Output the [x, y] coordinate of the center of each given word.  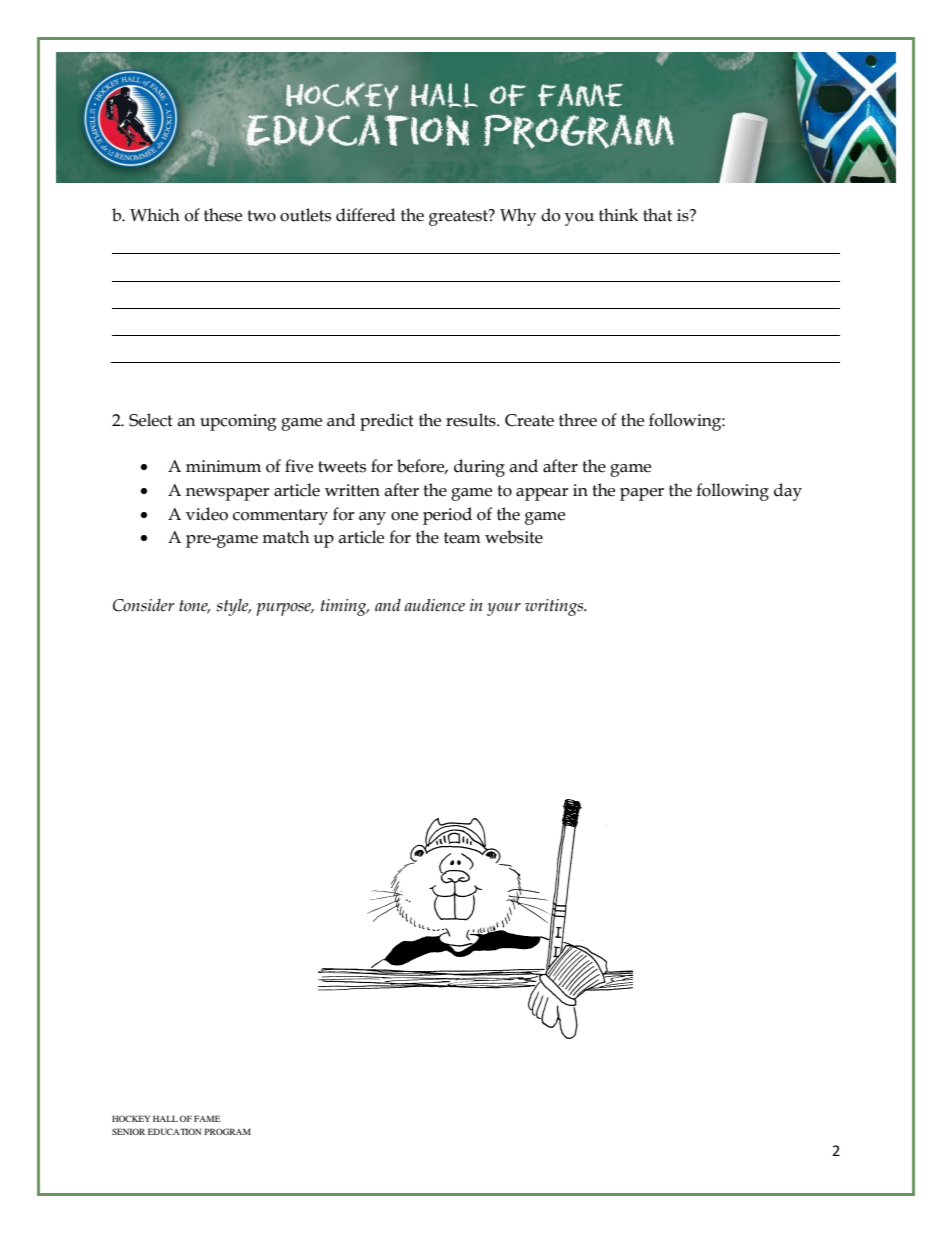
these [223, 215]
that [657, 215]
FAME [207, 1118]
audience [435, 605]
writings [555, 607]
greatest [459, 217]
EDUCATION [174, 1131]
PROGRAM [228, 1131]
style [233, 607]
